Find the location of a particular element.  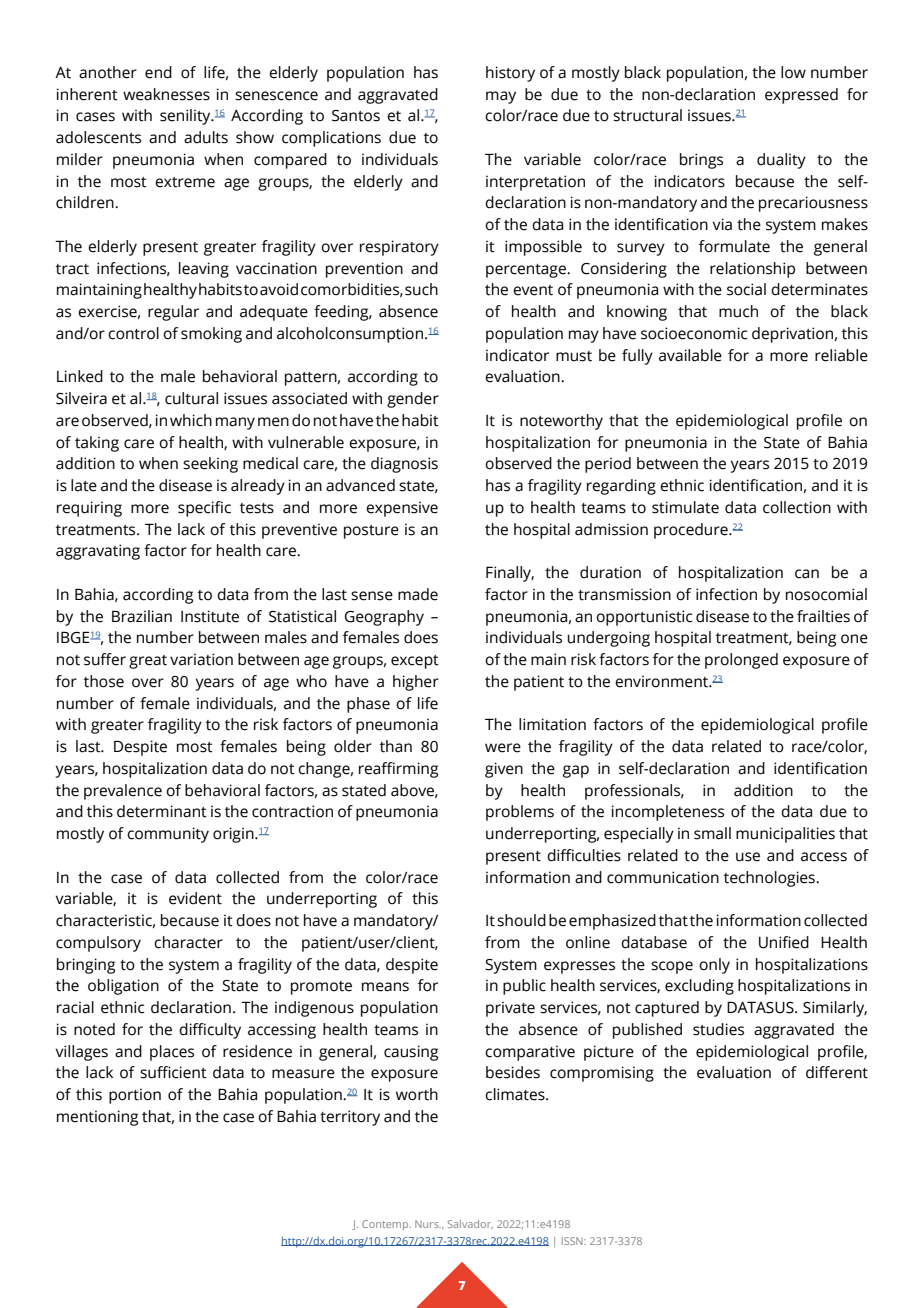

different is located at coordinates (837, 1072).
